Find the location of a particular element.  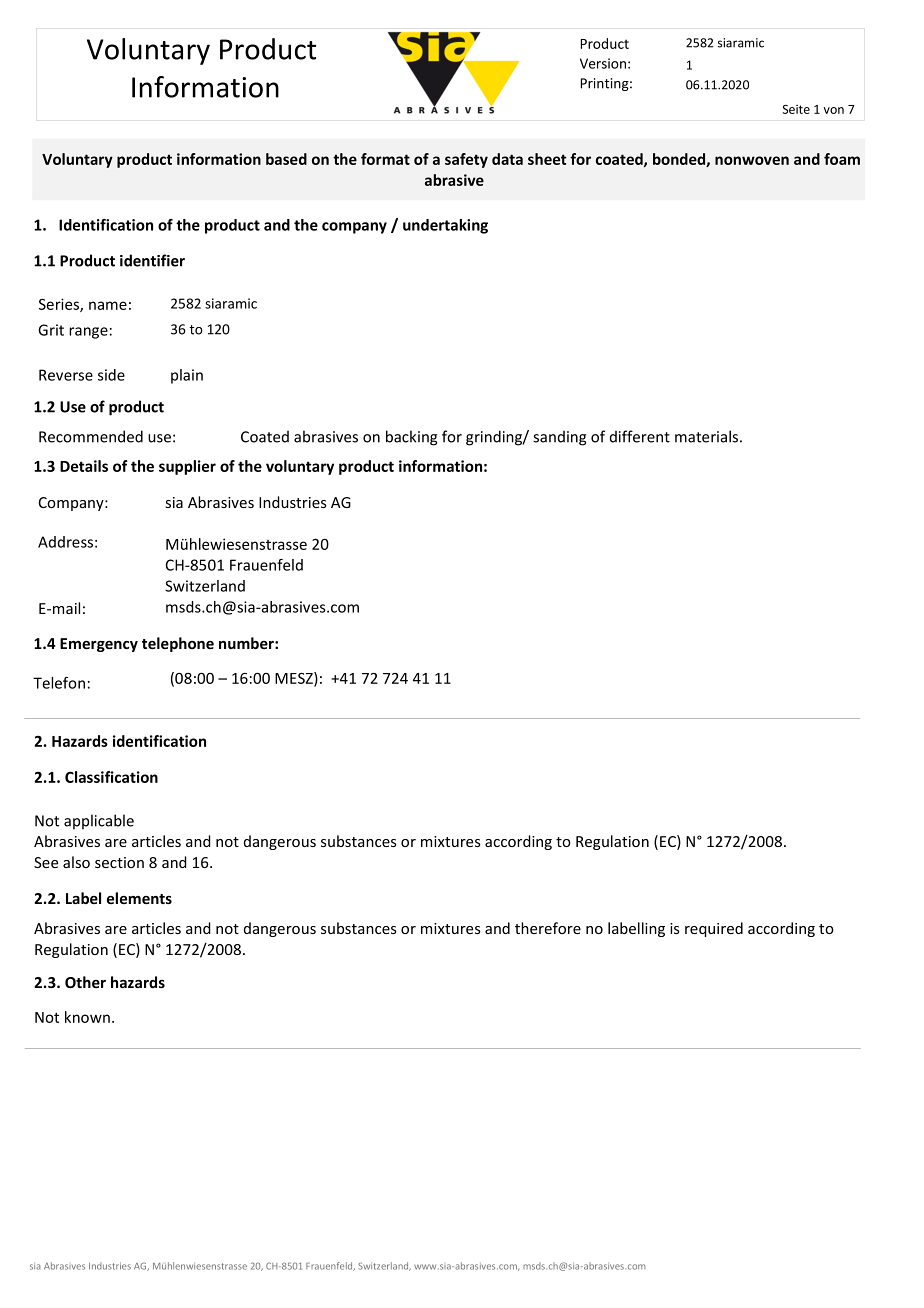

supplier is located at coordinates (187, 467).
